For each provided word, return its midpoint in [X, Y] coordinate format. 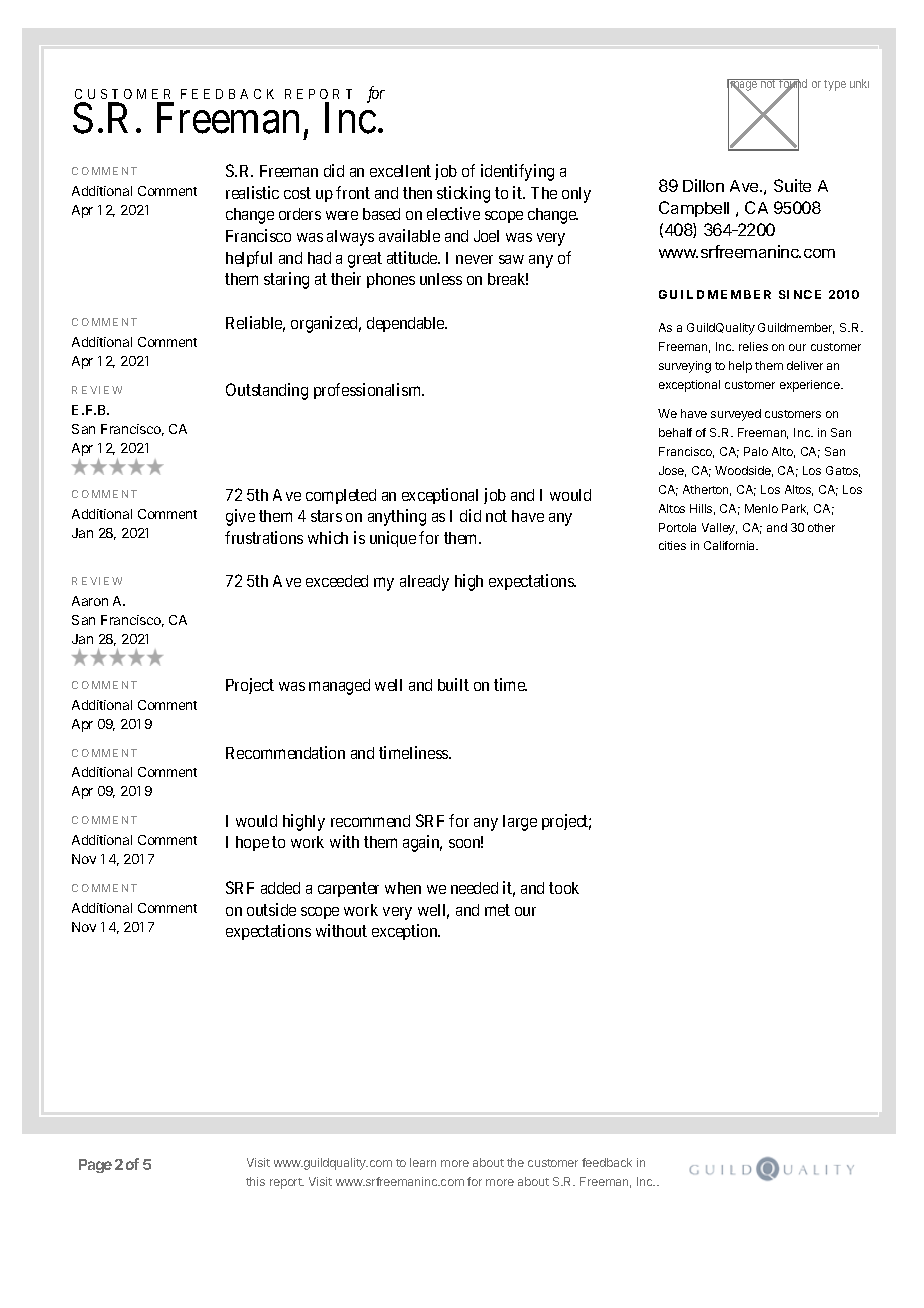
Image [743, 86]
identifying [517, 172]
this [255, 1181]
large [520, 823]
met [497, 910]
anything [397, 517]
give [240, 517]
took [564, 888]
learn [423, 1162]
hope [252, 843]
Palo [756, 451]
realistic [252, 192]
